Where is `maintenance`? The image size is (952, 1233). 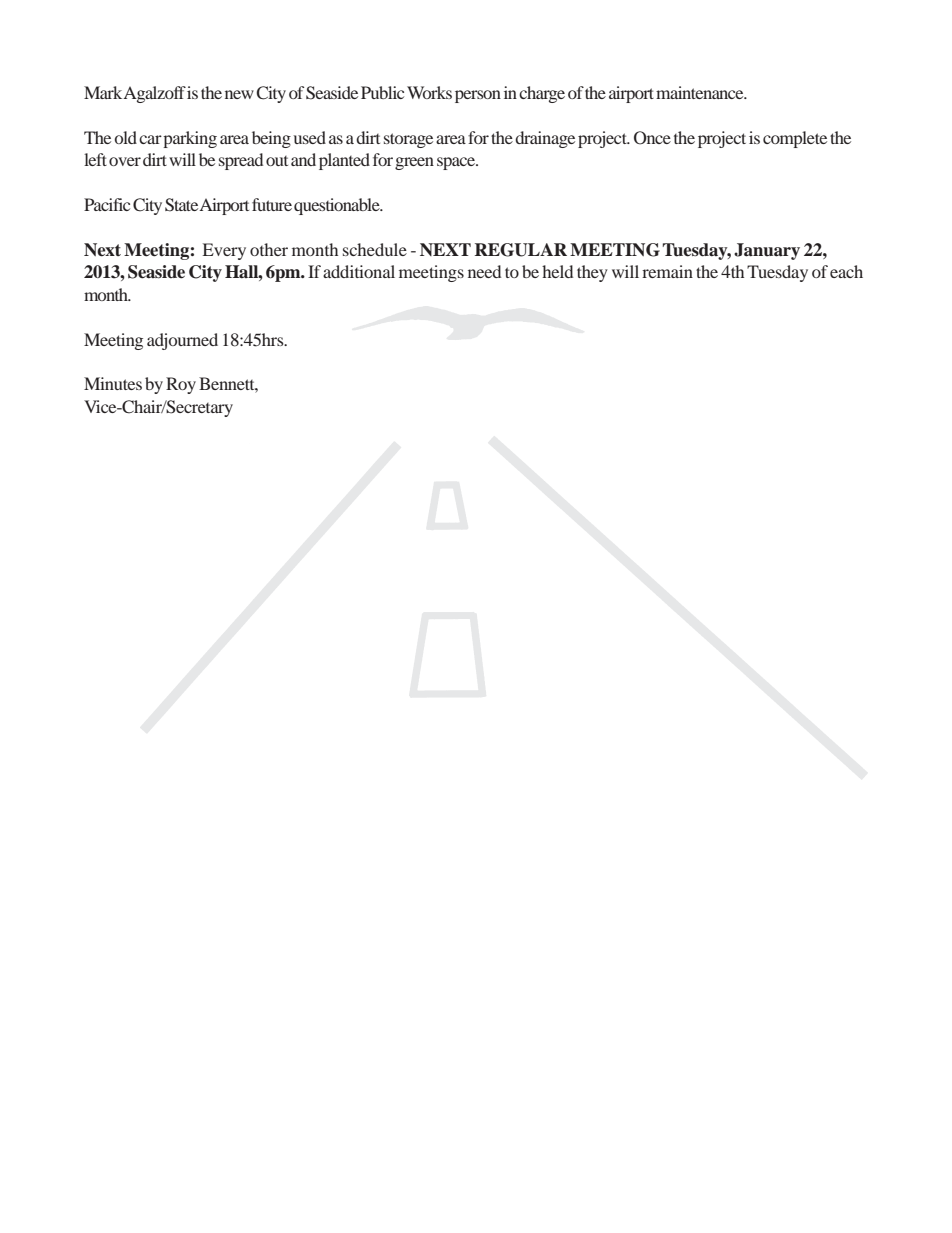 maintenance is located at coordinates (701, 92).
